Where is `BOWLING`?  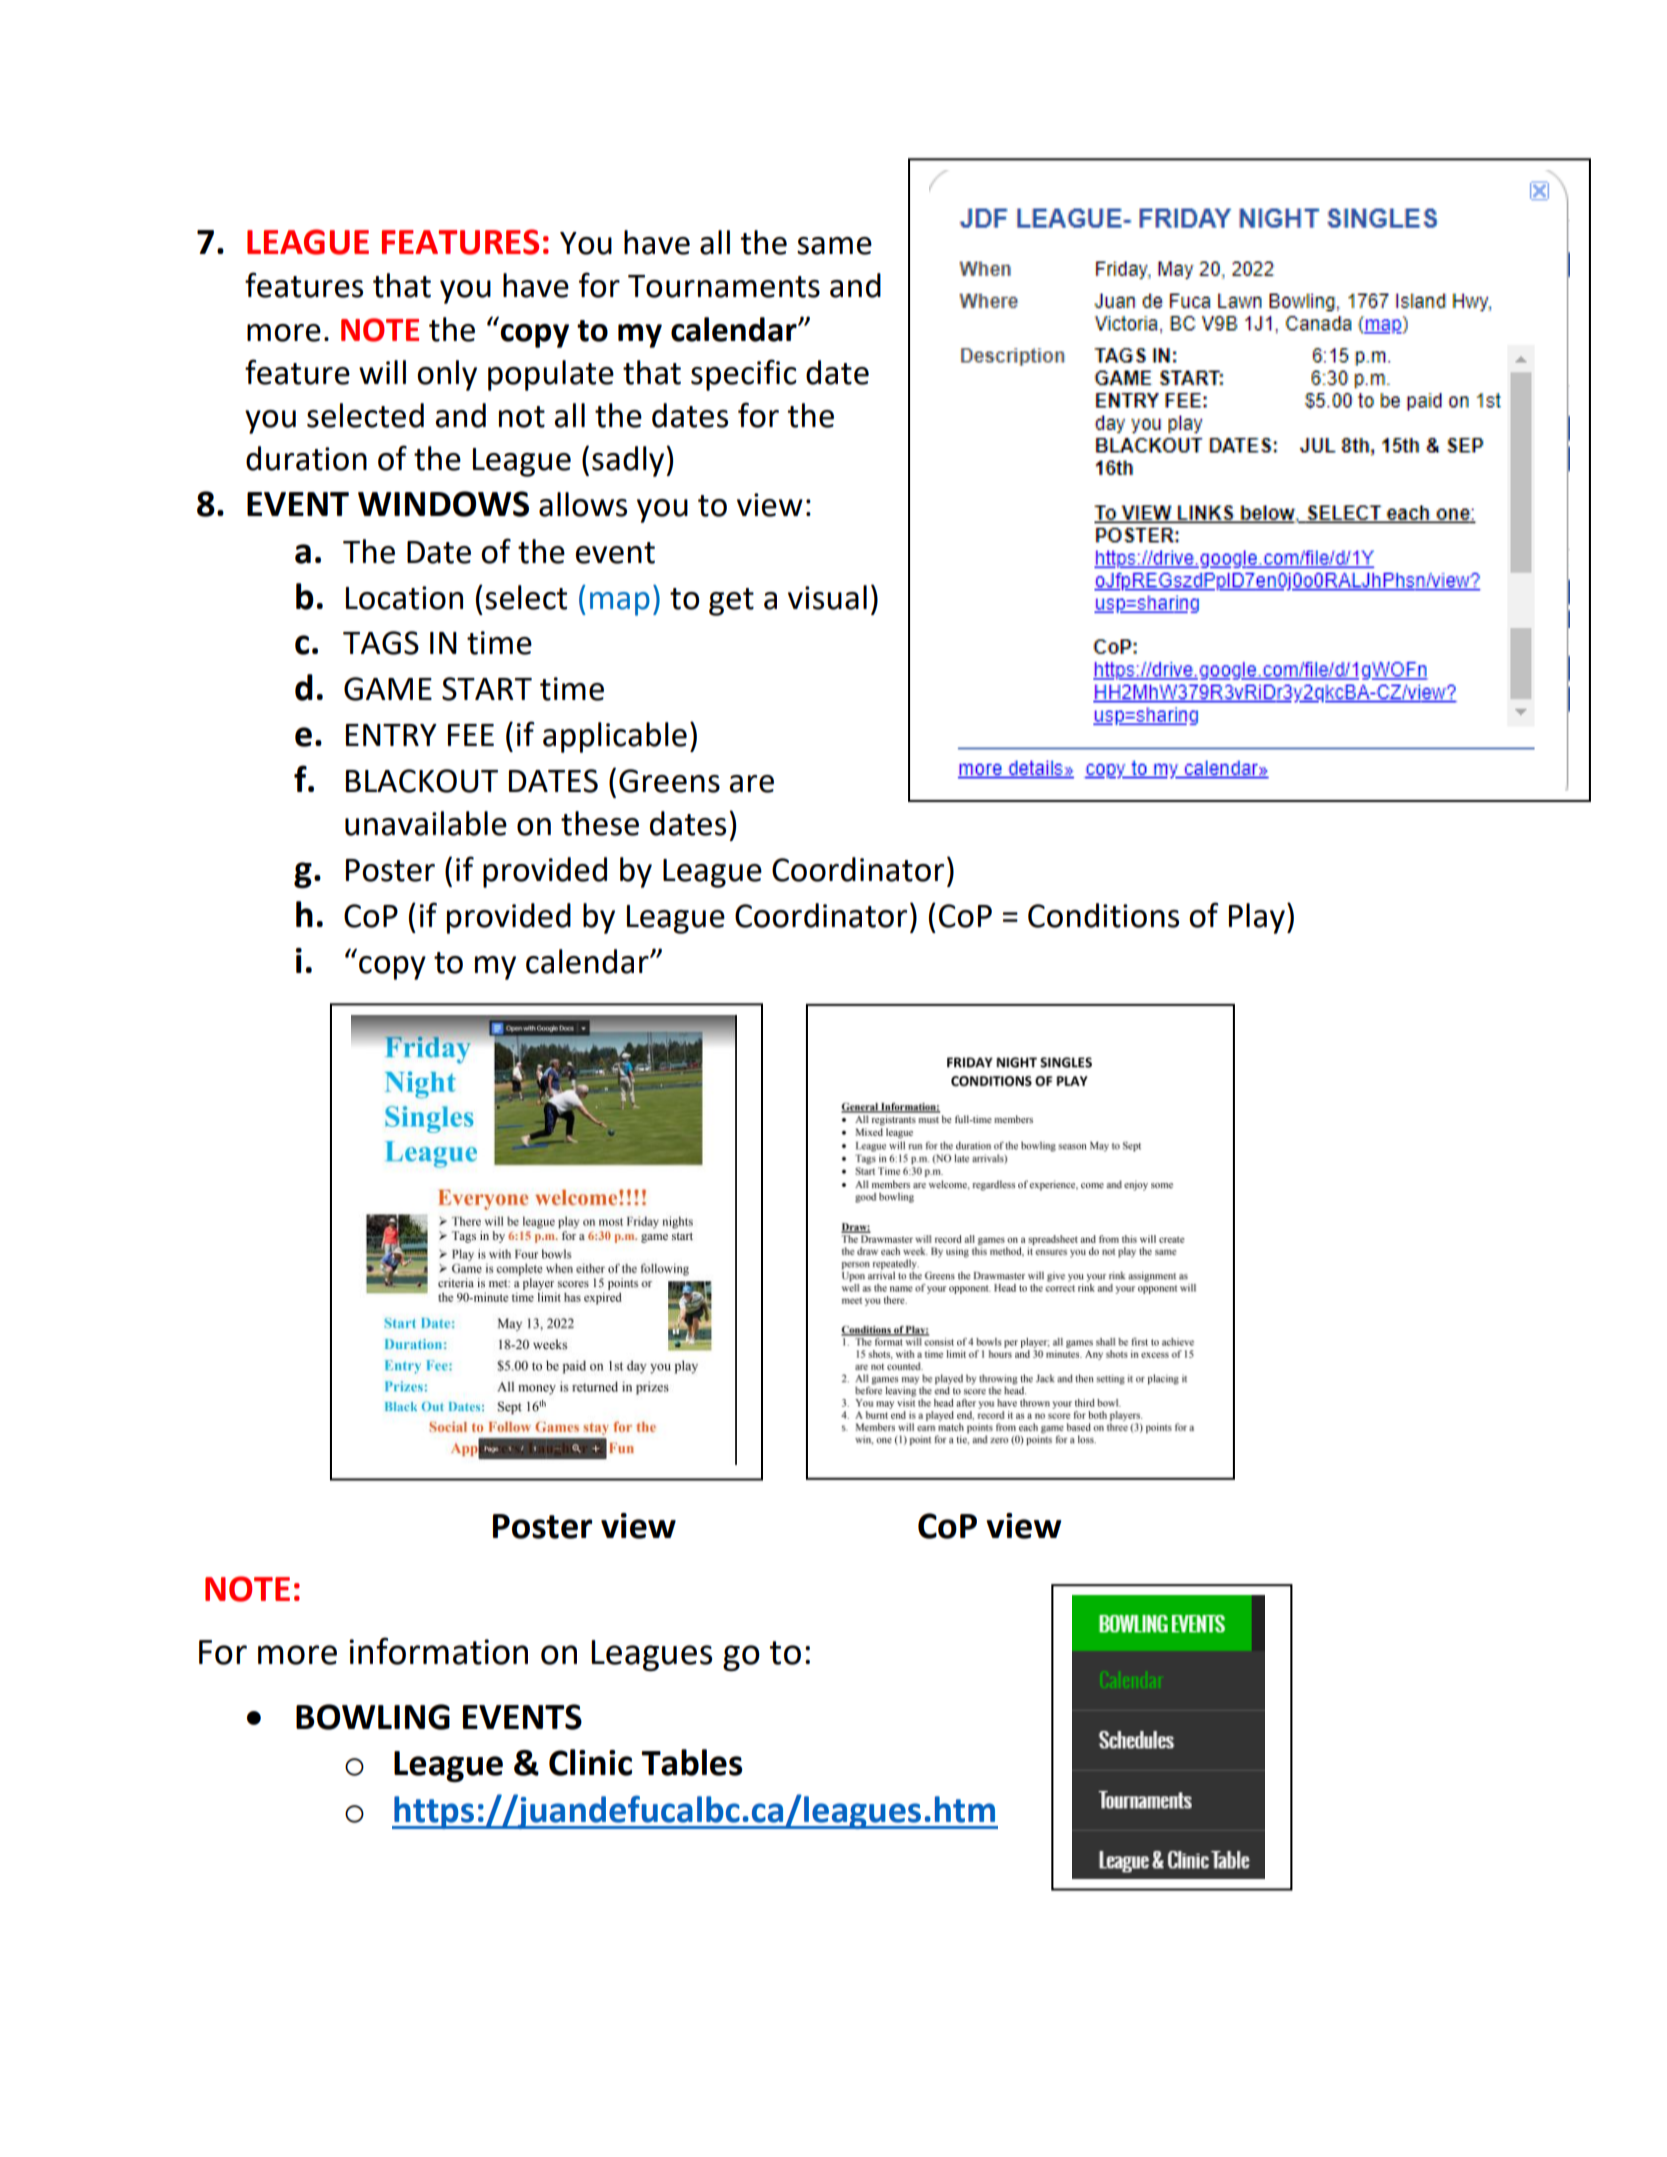 BOWLING is located at coordinates (373, 1717).
